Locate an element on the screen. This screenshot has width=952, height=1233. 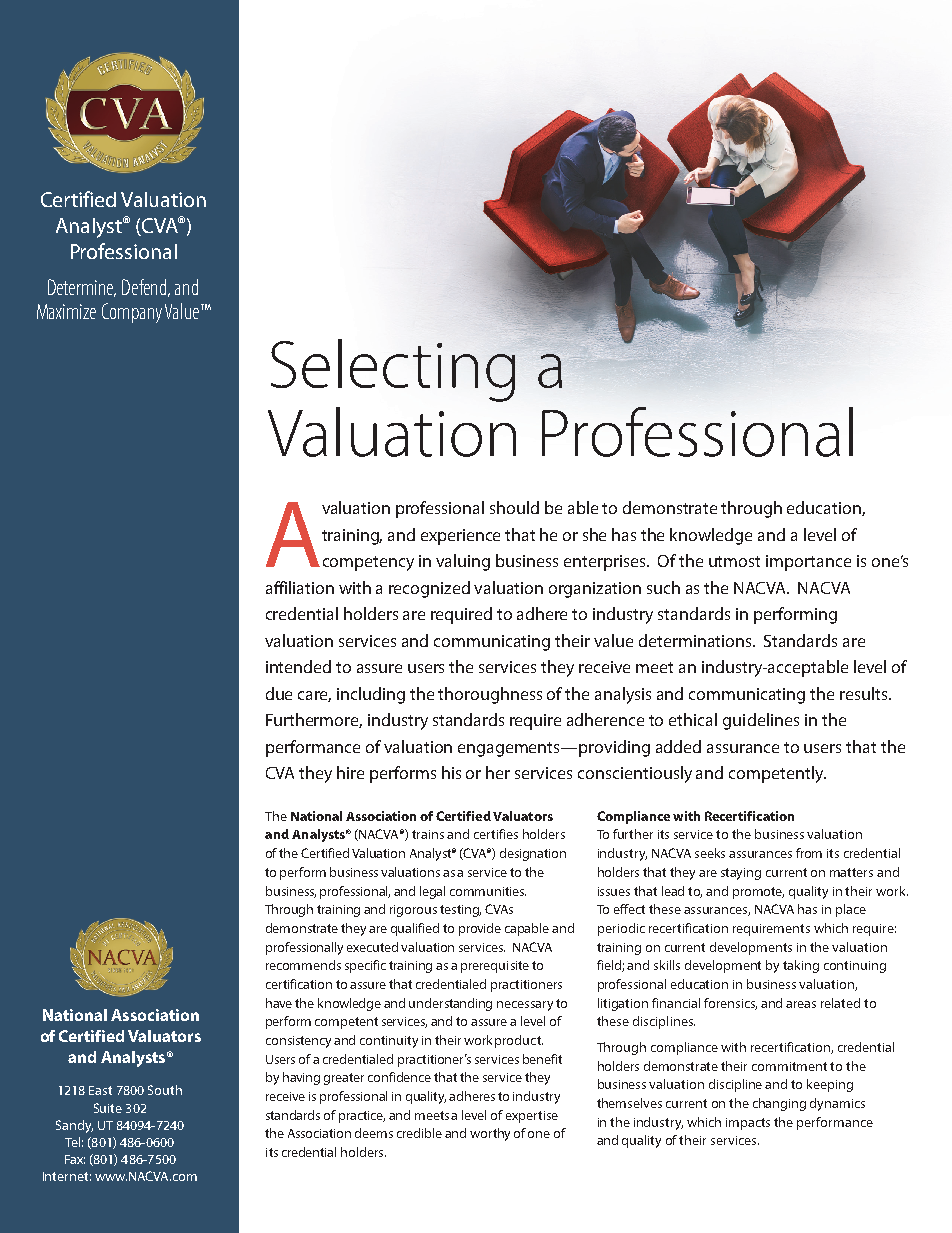
utmost is located at coordinates (734, 561).
